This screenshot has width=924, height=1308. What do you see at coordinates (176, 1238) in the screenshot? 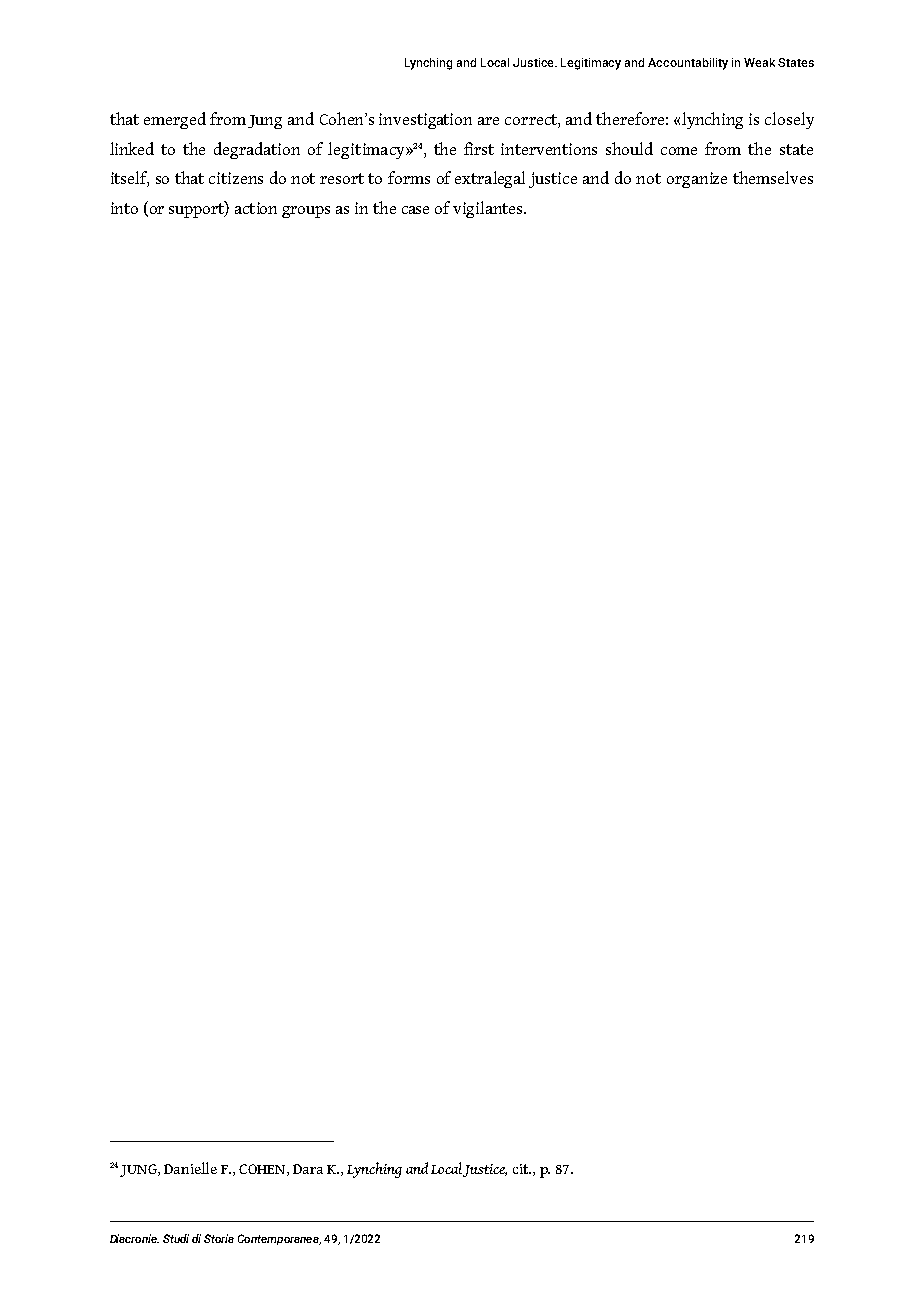
I see `Studi` at bounding box center [176, 1238].
